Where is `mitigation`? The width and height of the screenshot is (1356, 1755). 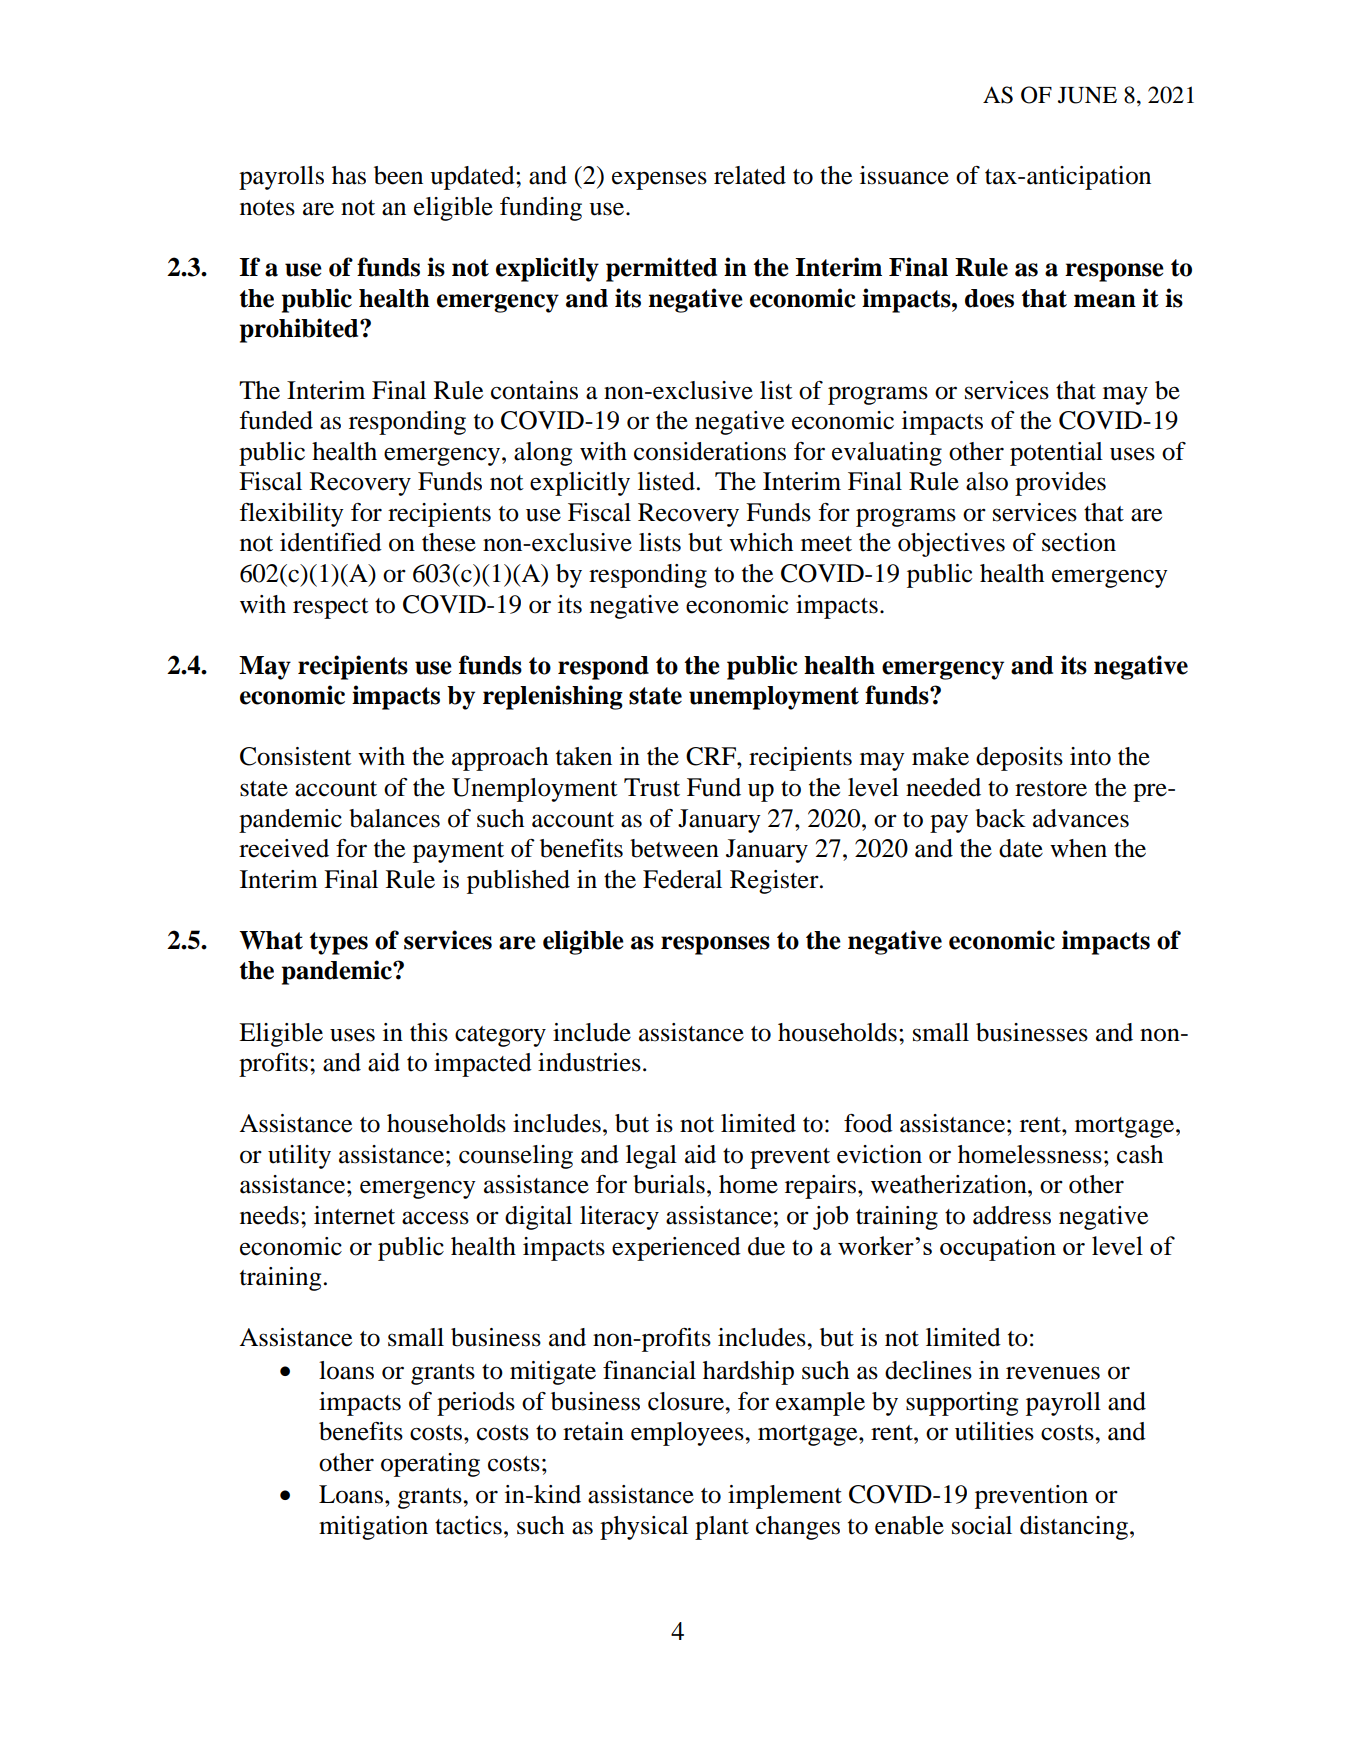
mitigation is located at coordinates (373, 1528).
